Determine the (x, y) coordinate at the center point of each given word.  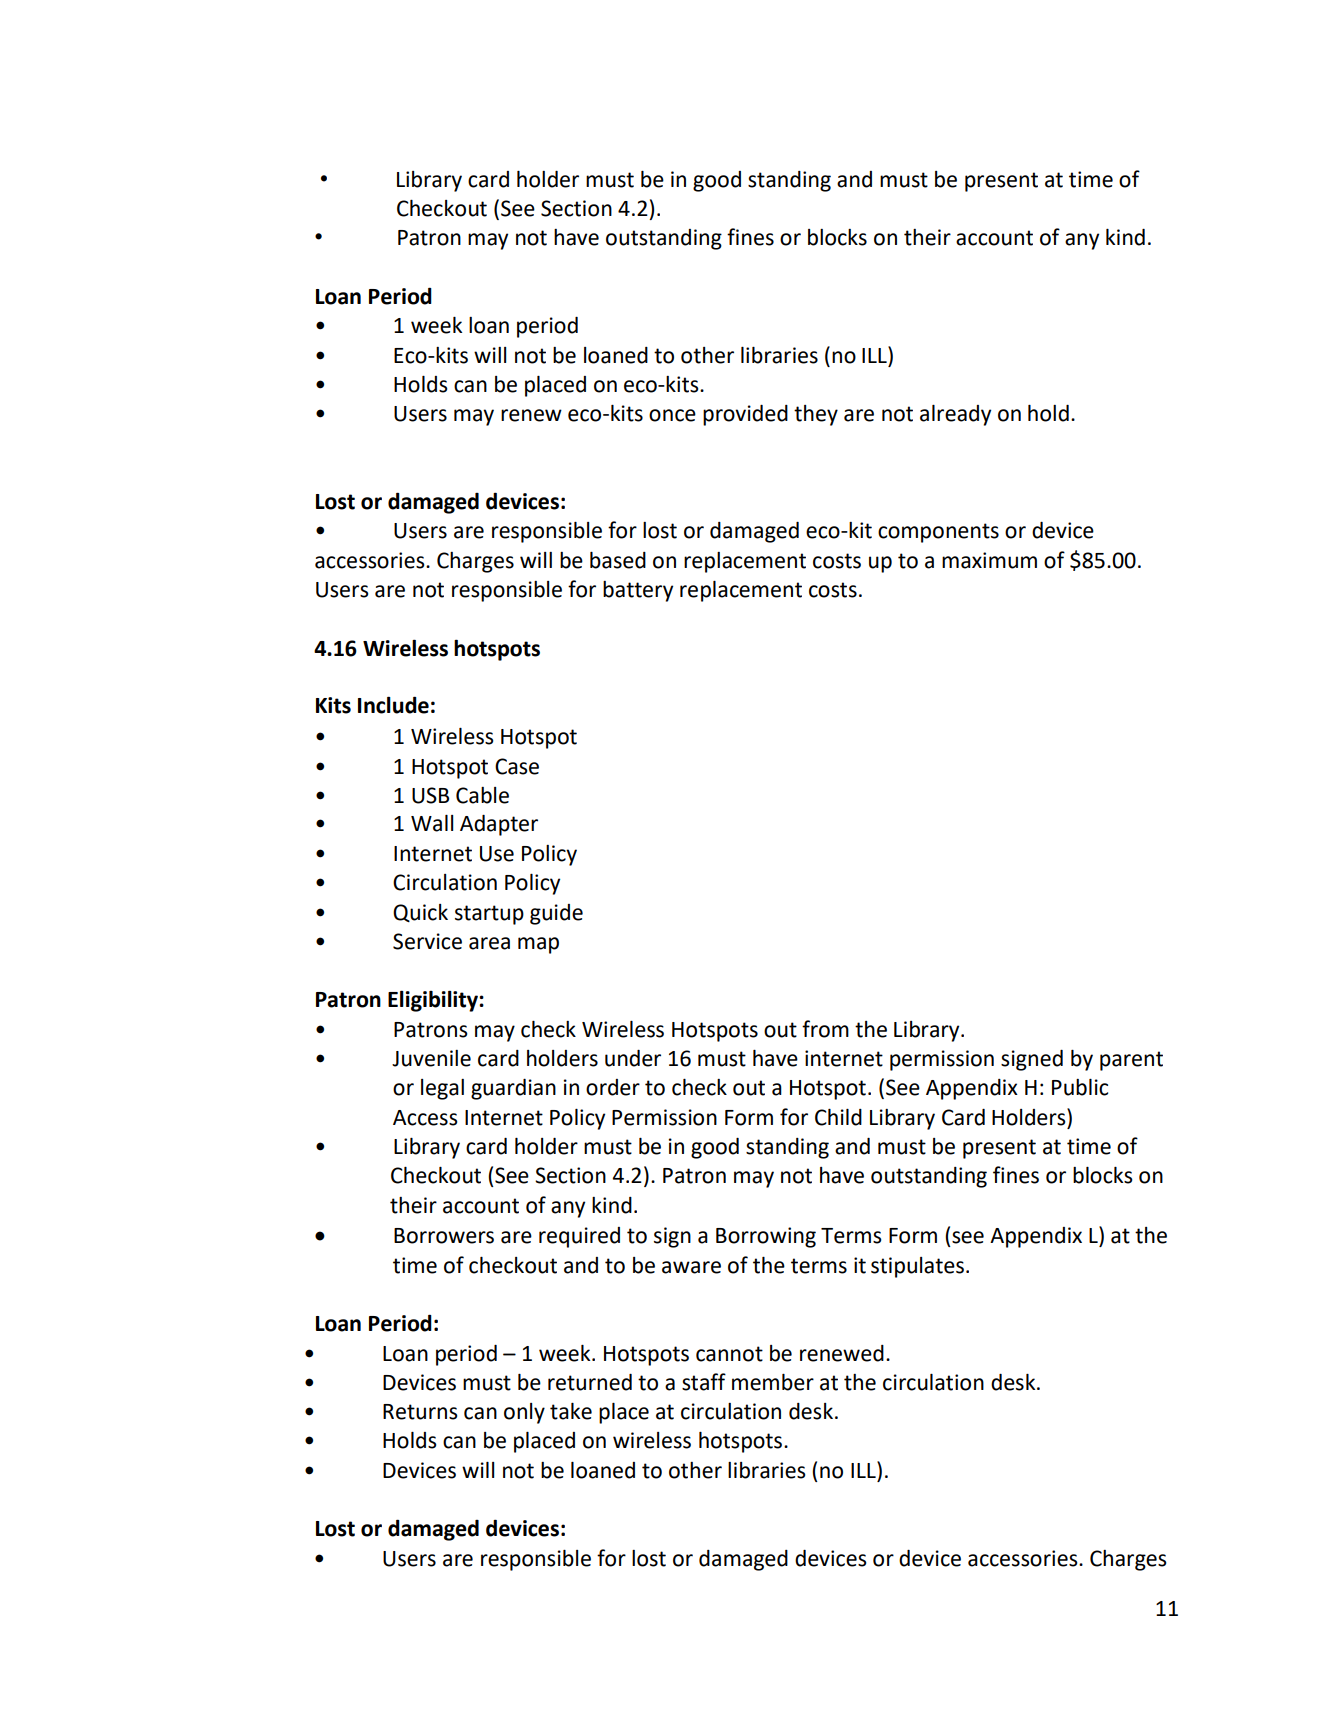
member (773, 1382)
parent (1131, 1061)
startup (489, 915)
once (672, 415)
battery (638, 591)
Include (393, 705)
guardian (513, 1089)
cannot (729, 1354)
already (955, 415)
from (825, 1029)
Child (838, 1117)
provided (745, 415)
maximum (989, 560)
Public (1080, 1087)
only (524, 1413)
